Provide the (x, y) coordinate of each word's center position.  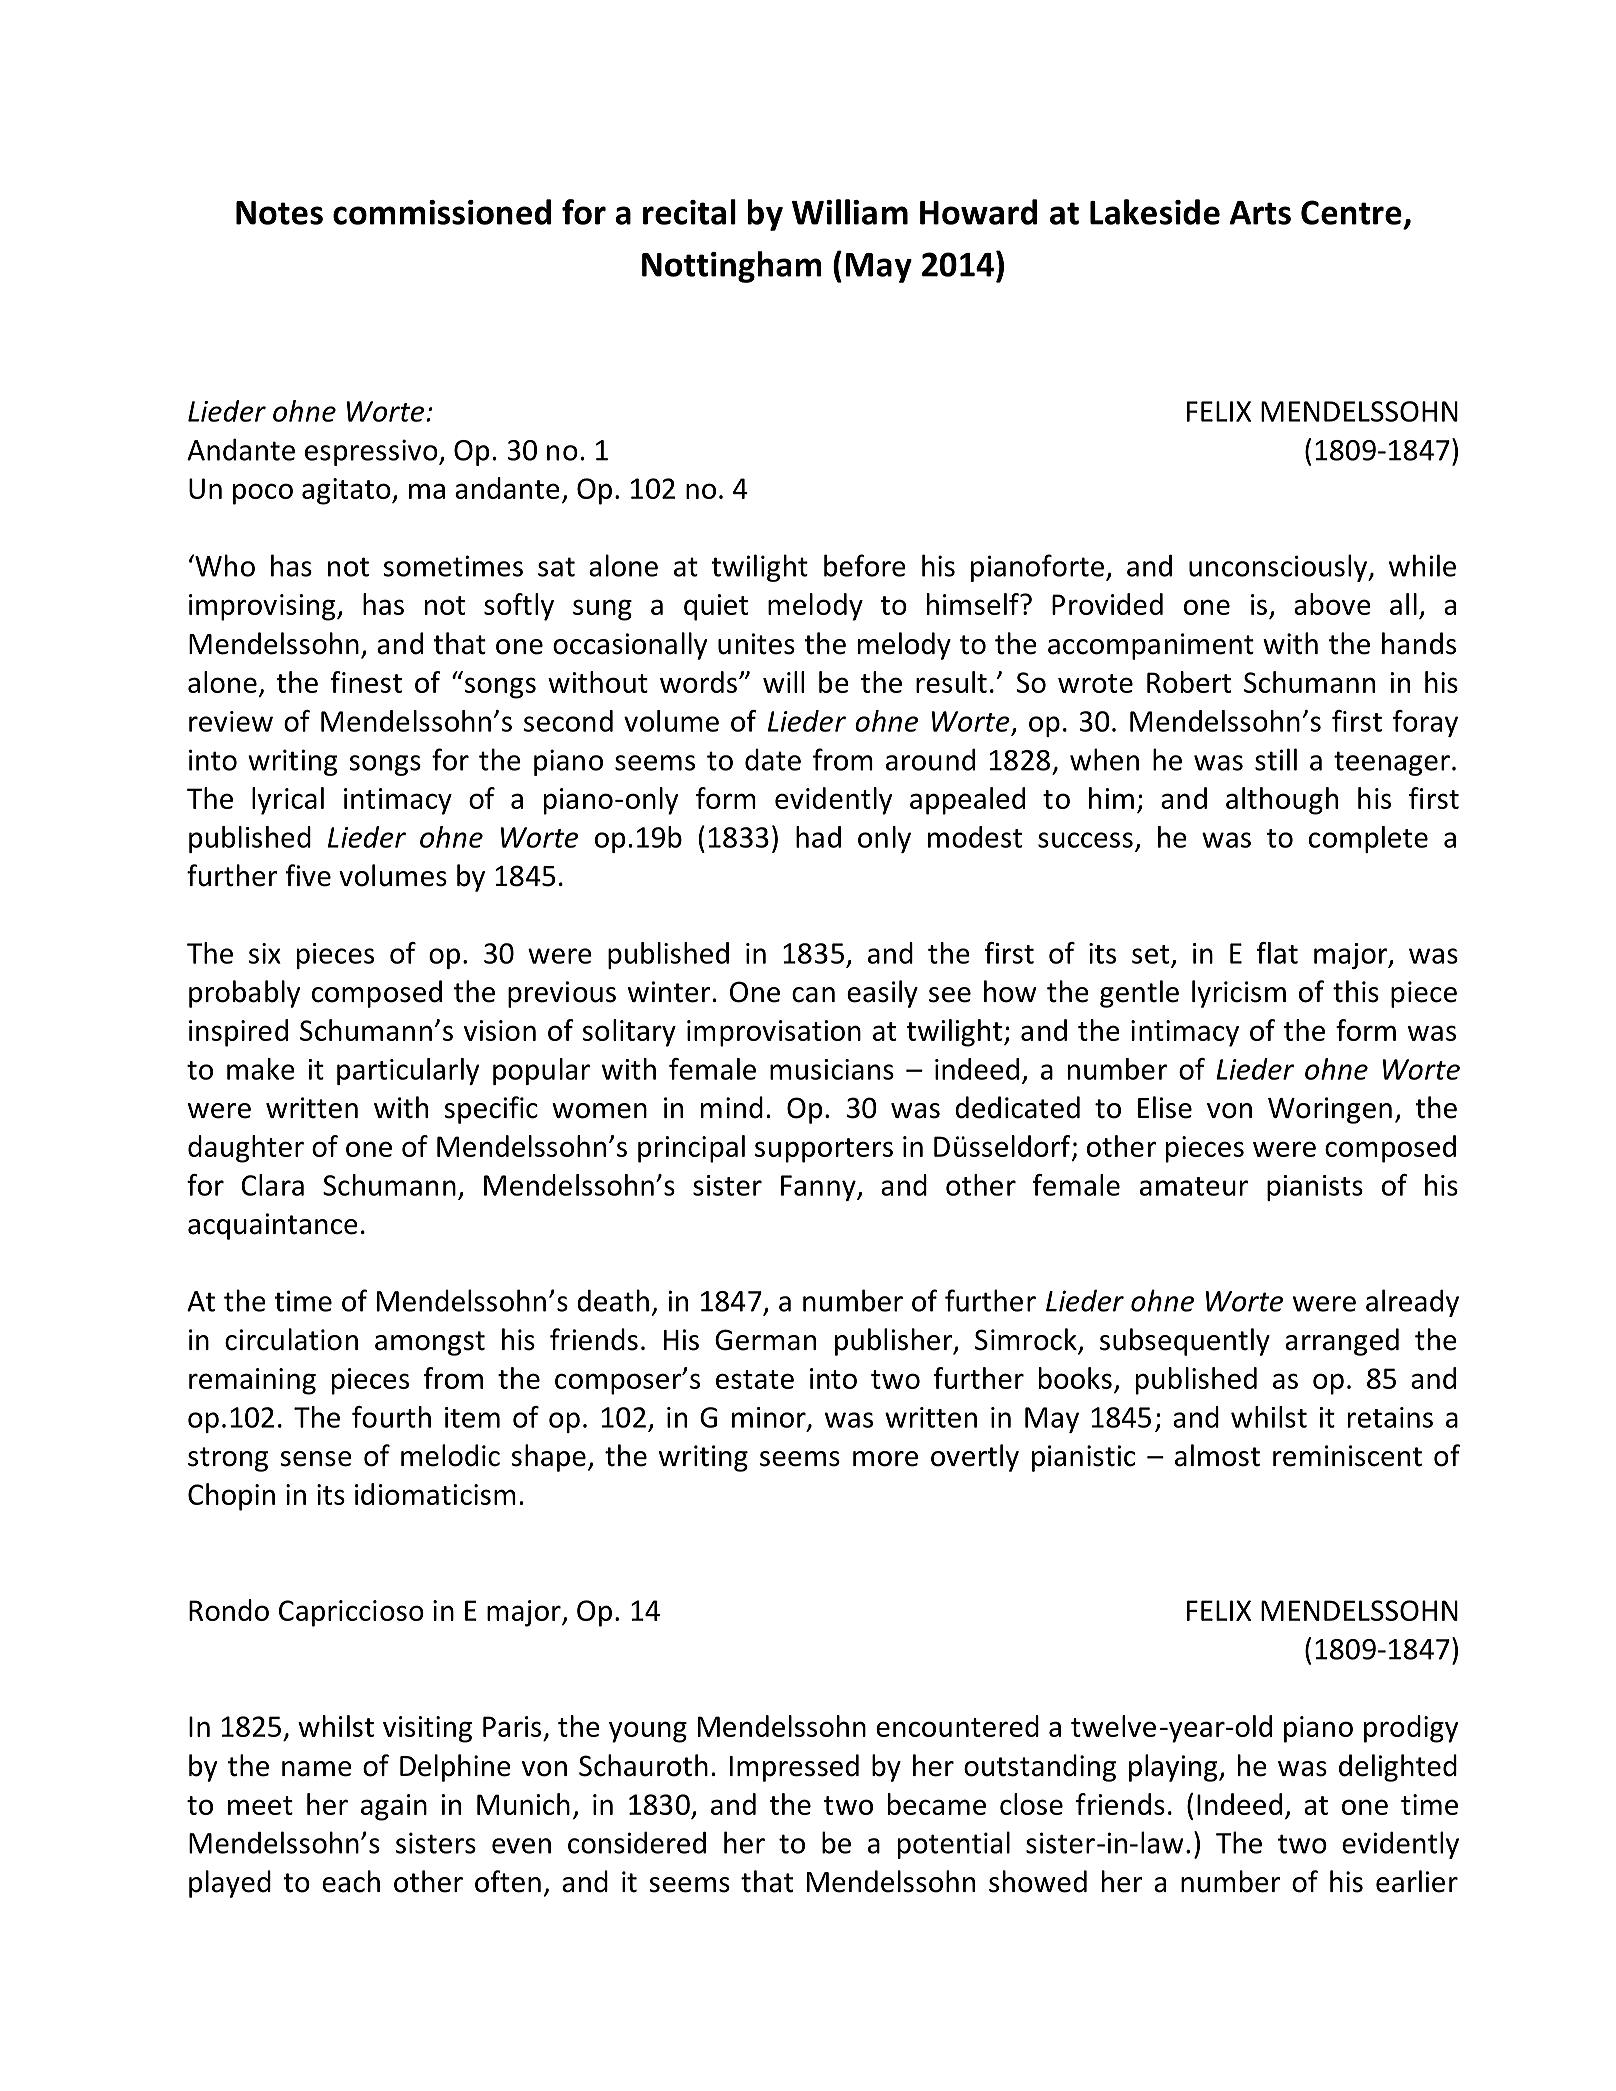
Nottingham (732, 267)
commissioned (442, 212)
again (394, 1807)
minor (770, 1418)
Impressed (794, 1768)
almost (1217, 1455)
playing (1174, 1768)
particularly (408, 1071)
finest (366, 682)
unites (756, 644)
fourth (391, 1417)
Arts (1260, 213)
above (1332, 604)
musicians (832, 1069)
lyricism (1239, 994)
